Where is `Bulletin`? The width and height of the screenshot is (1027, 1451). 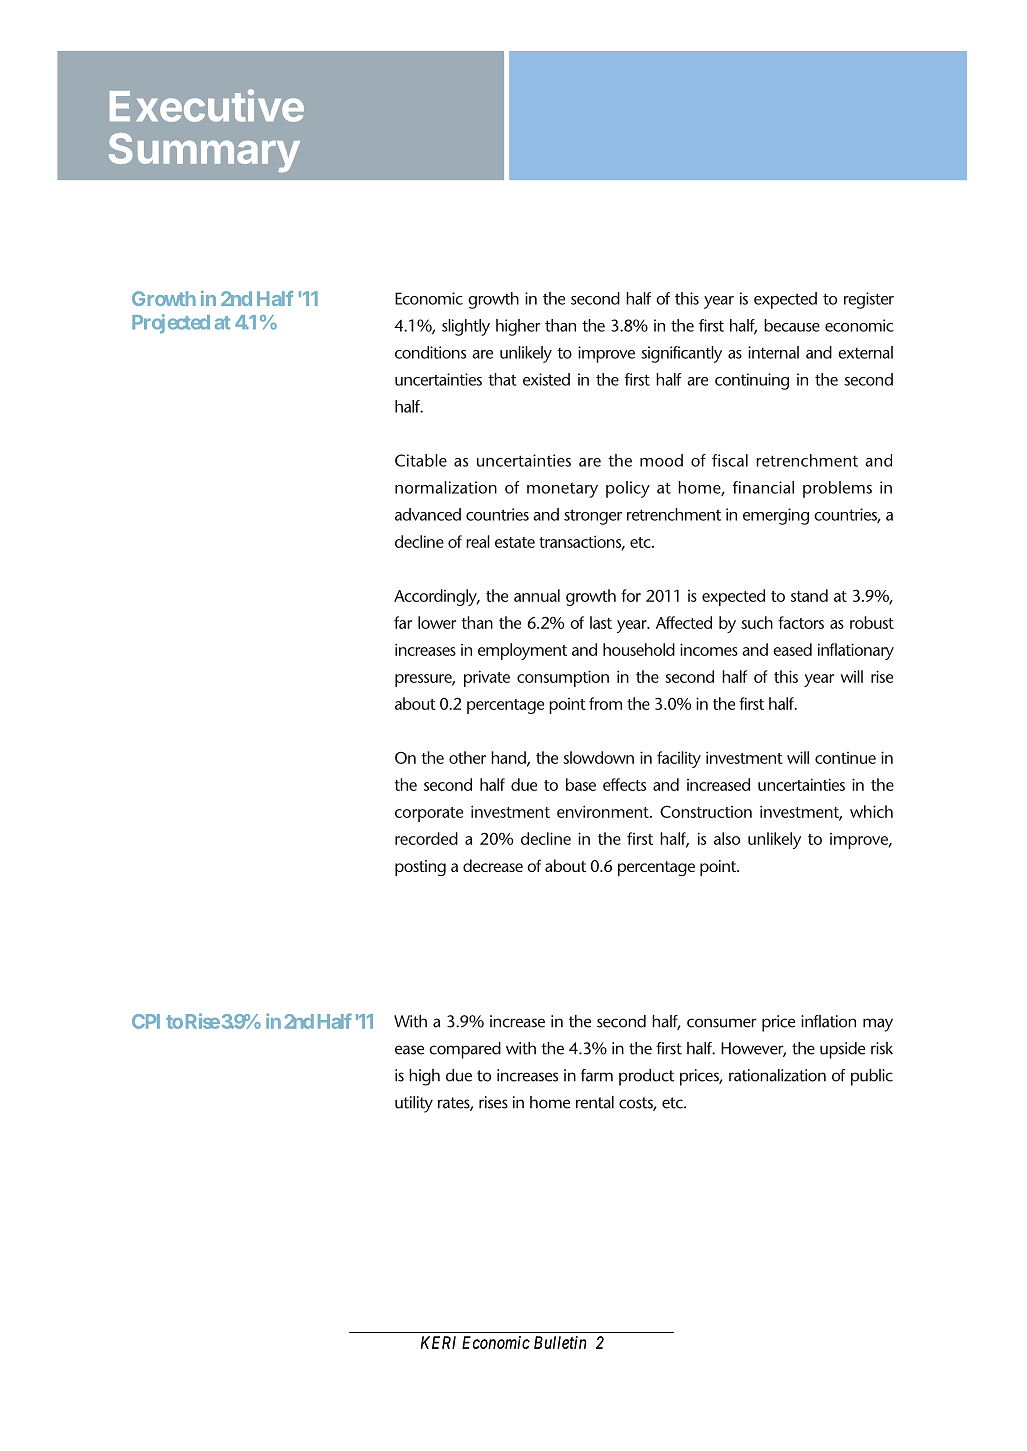
Bulletin is located at coordinates (560, 1342).
